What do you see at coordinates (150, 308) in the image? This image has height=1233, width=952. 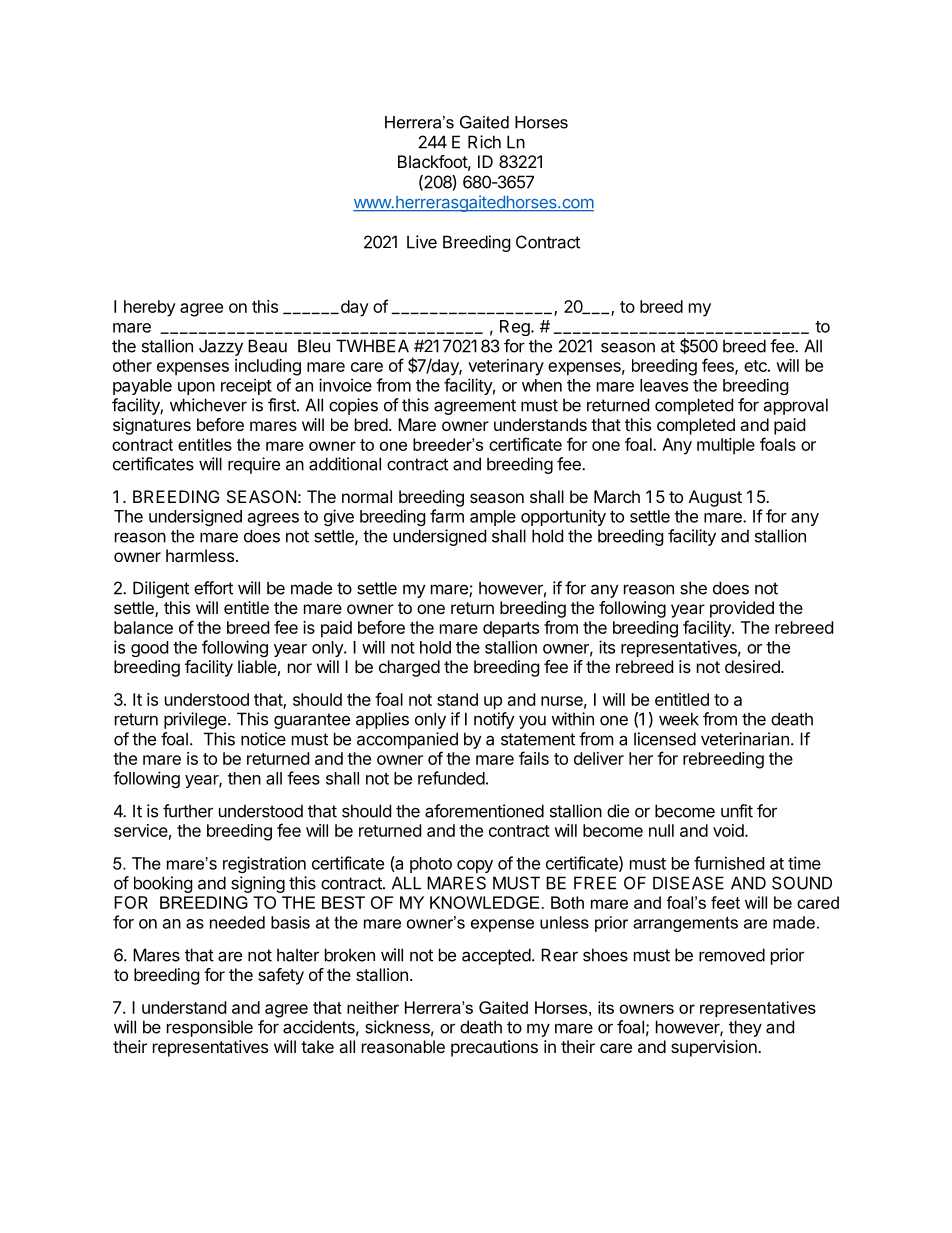 I see `hereby` at bounding box center [150, 308].
